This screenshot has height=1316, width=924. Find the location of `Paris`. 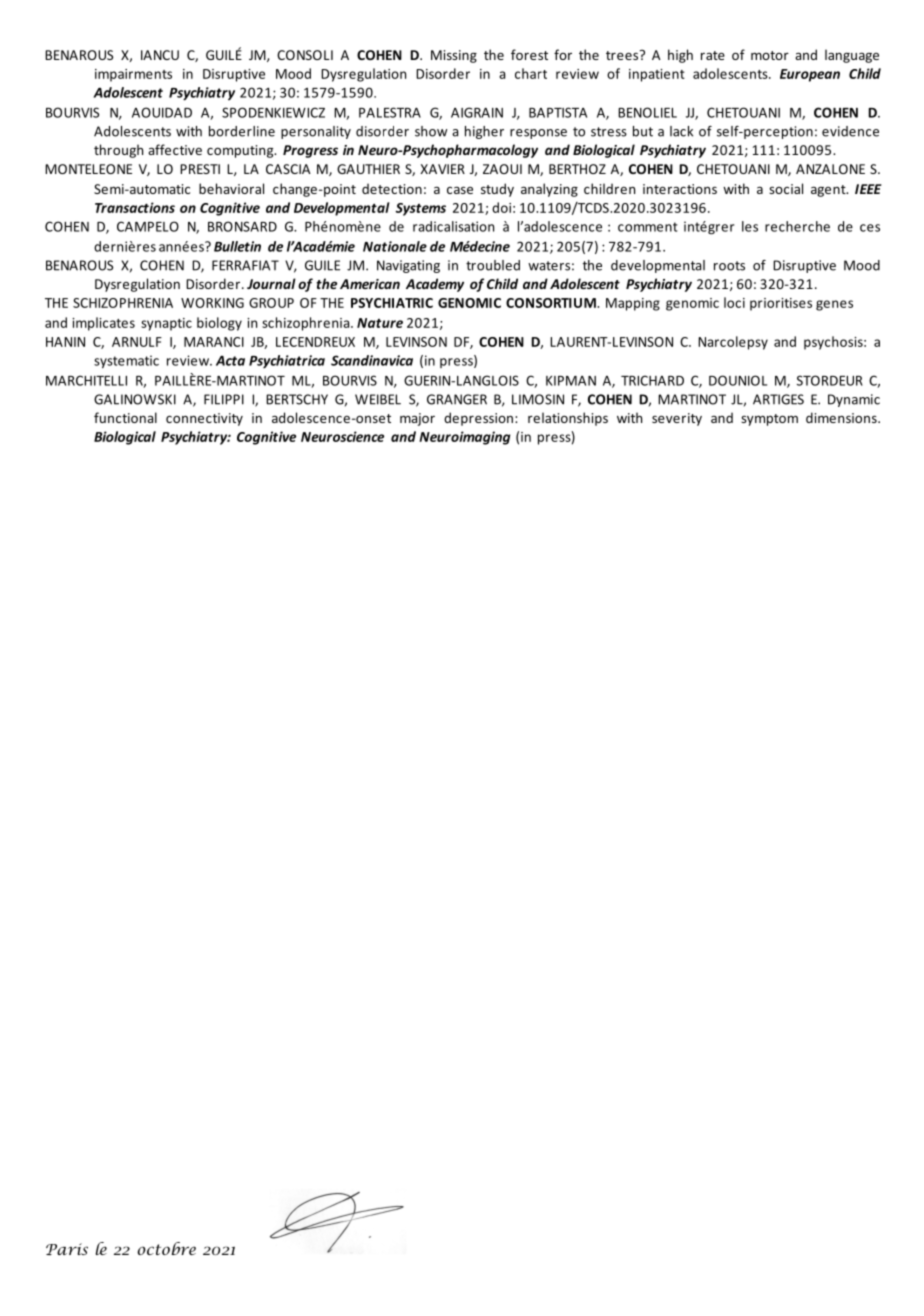

Paris is located at coordinates (67, 1249).
